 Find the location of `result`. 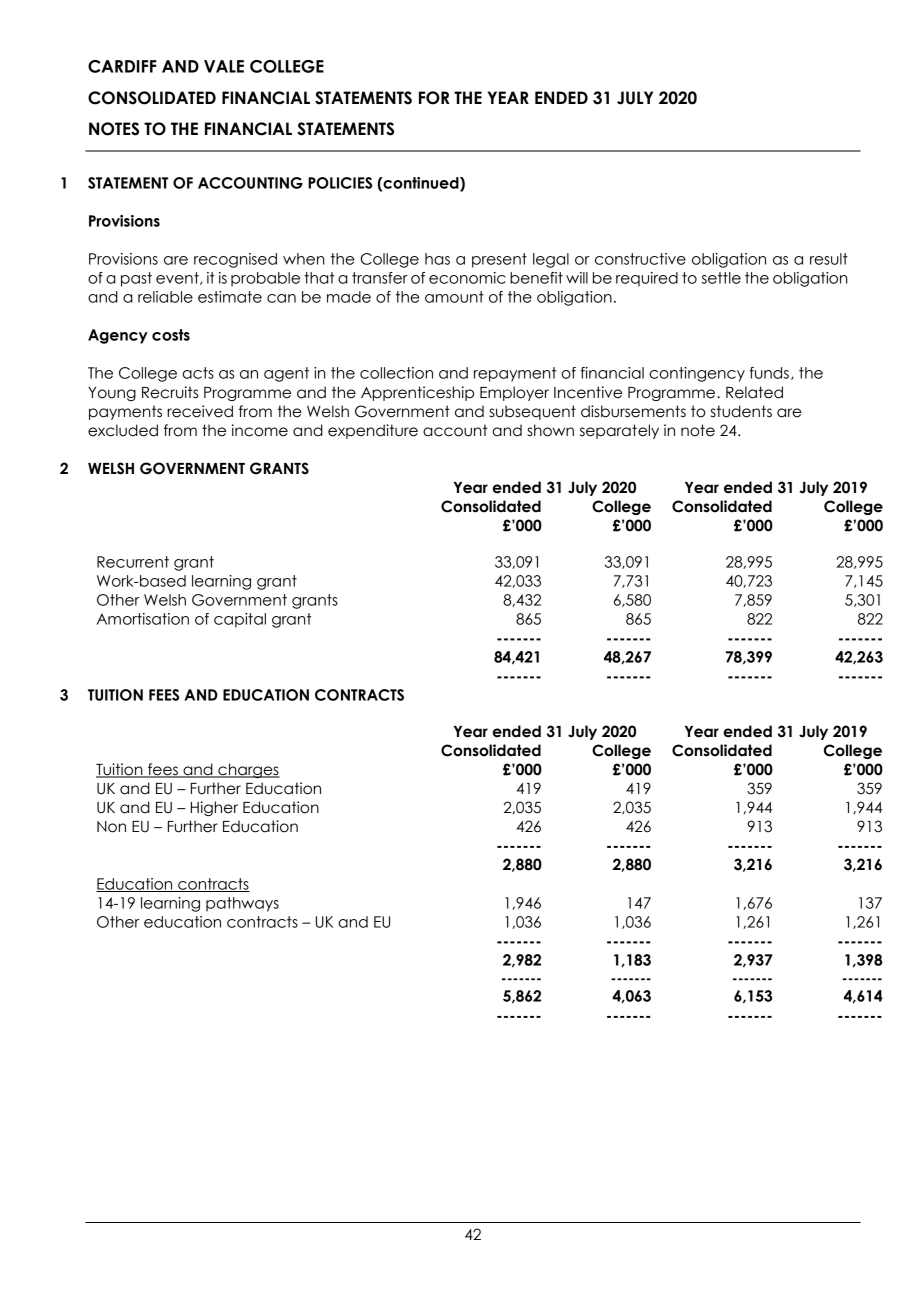

result is located at coordinates (829, 259).
